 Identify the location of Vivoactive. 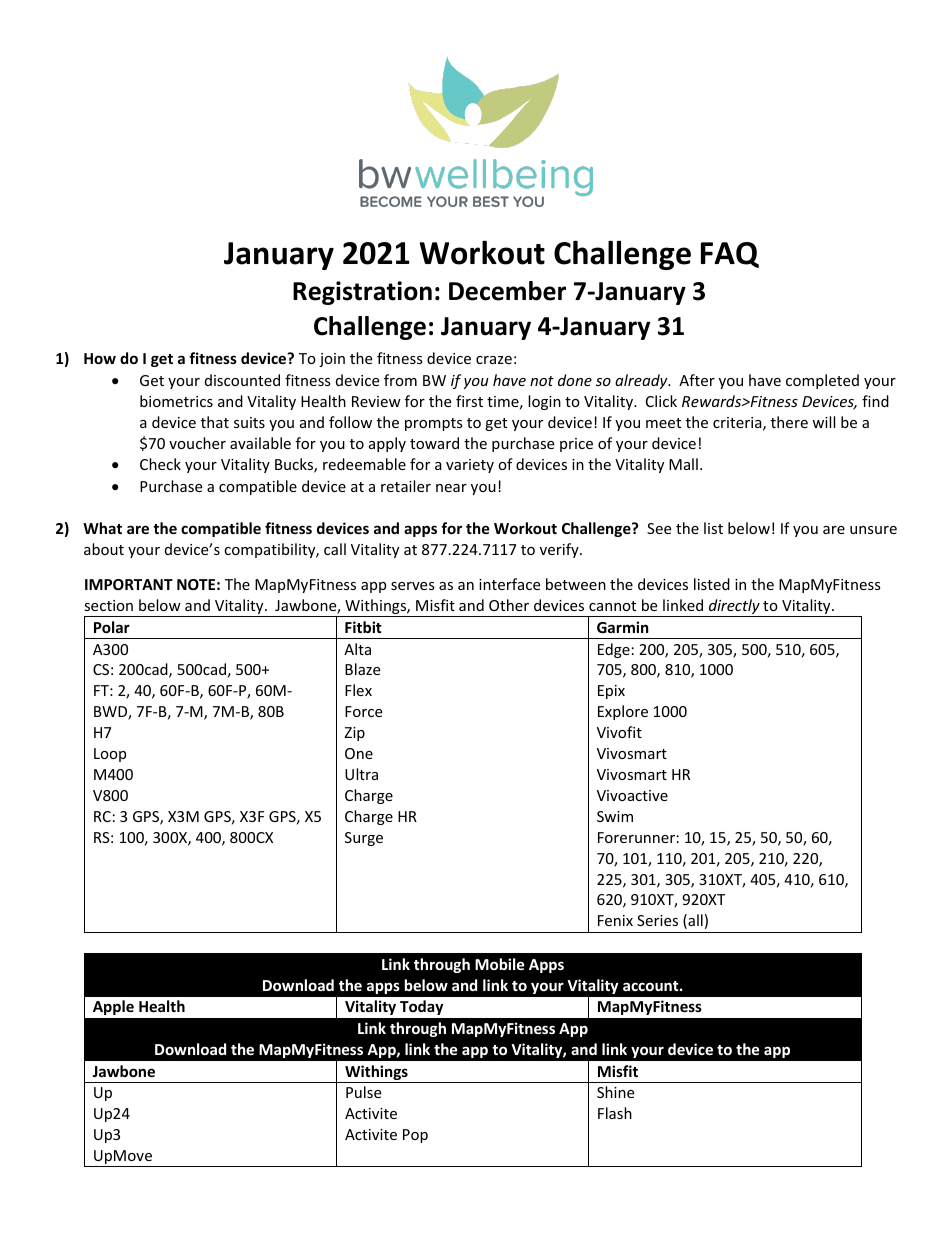
(632, 795).
